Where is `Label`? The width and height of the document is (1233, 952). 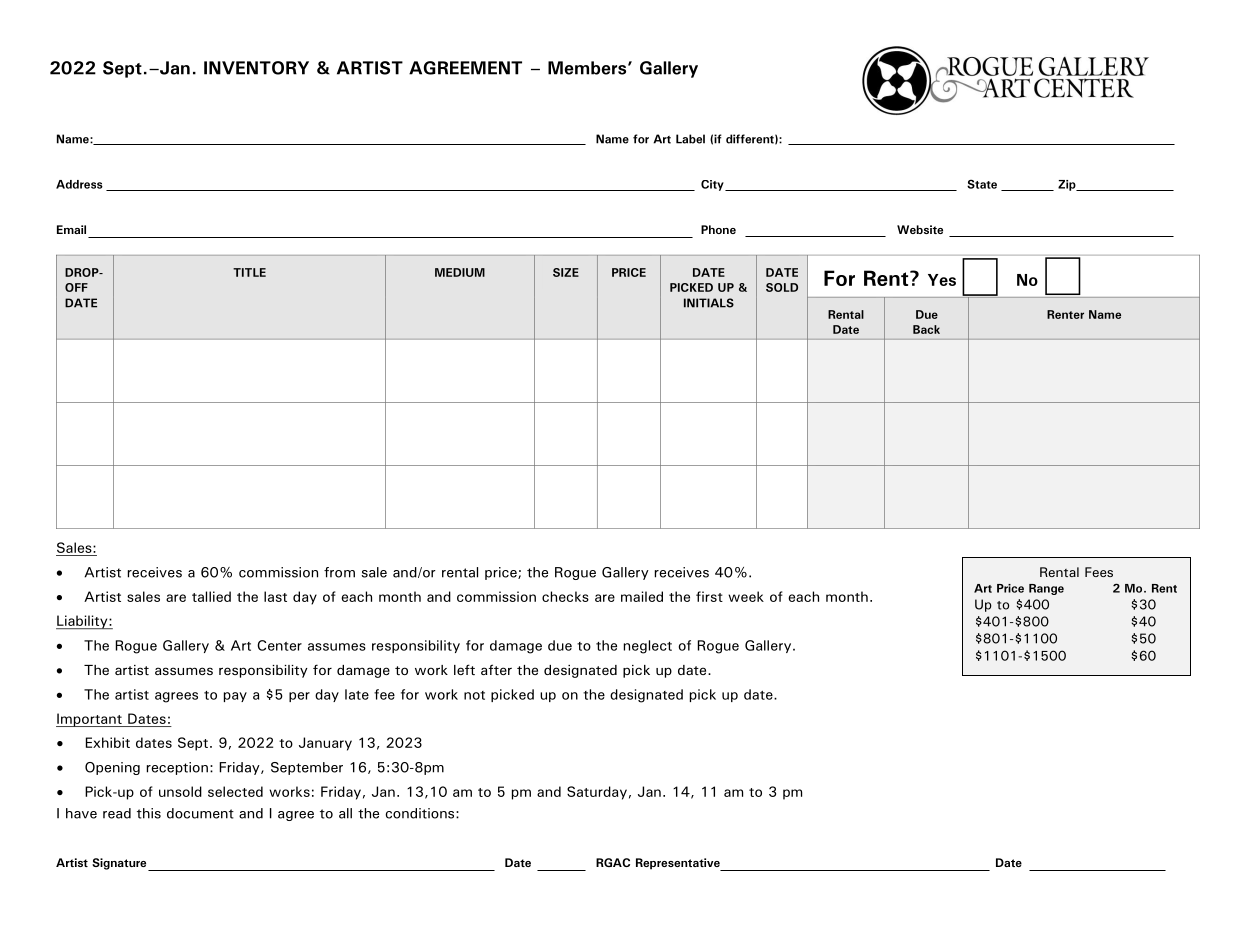 Label is located at coordinates (690, 139).
